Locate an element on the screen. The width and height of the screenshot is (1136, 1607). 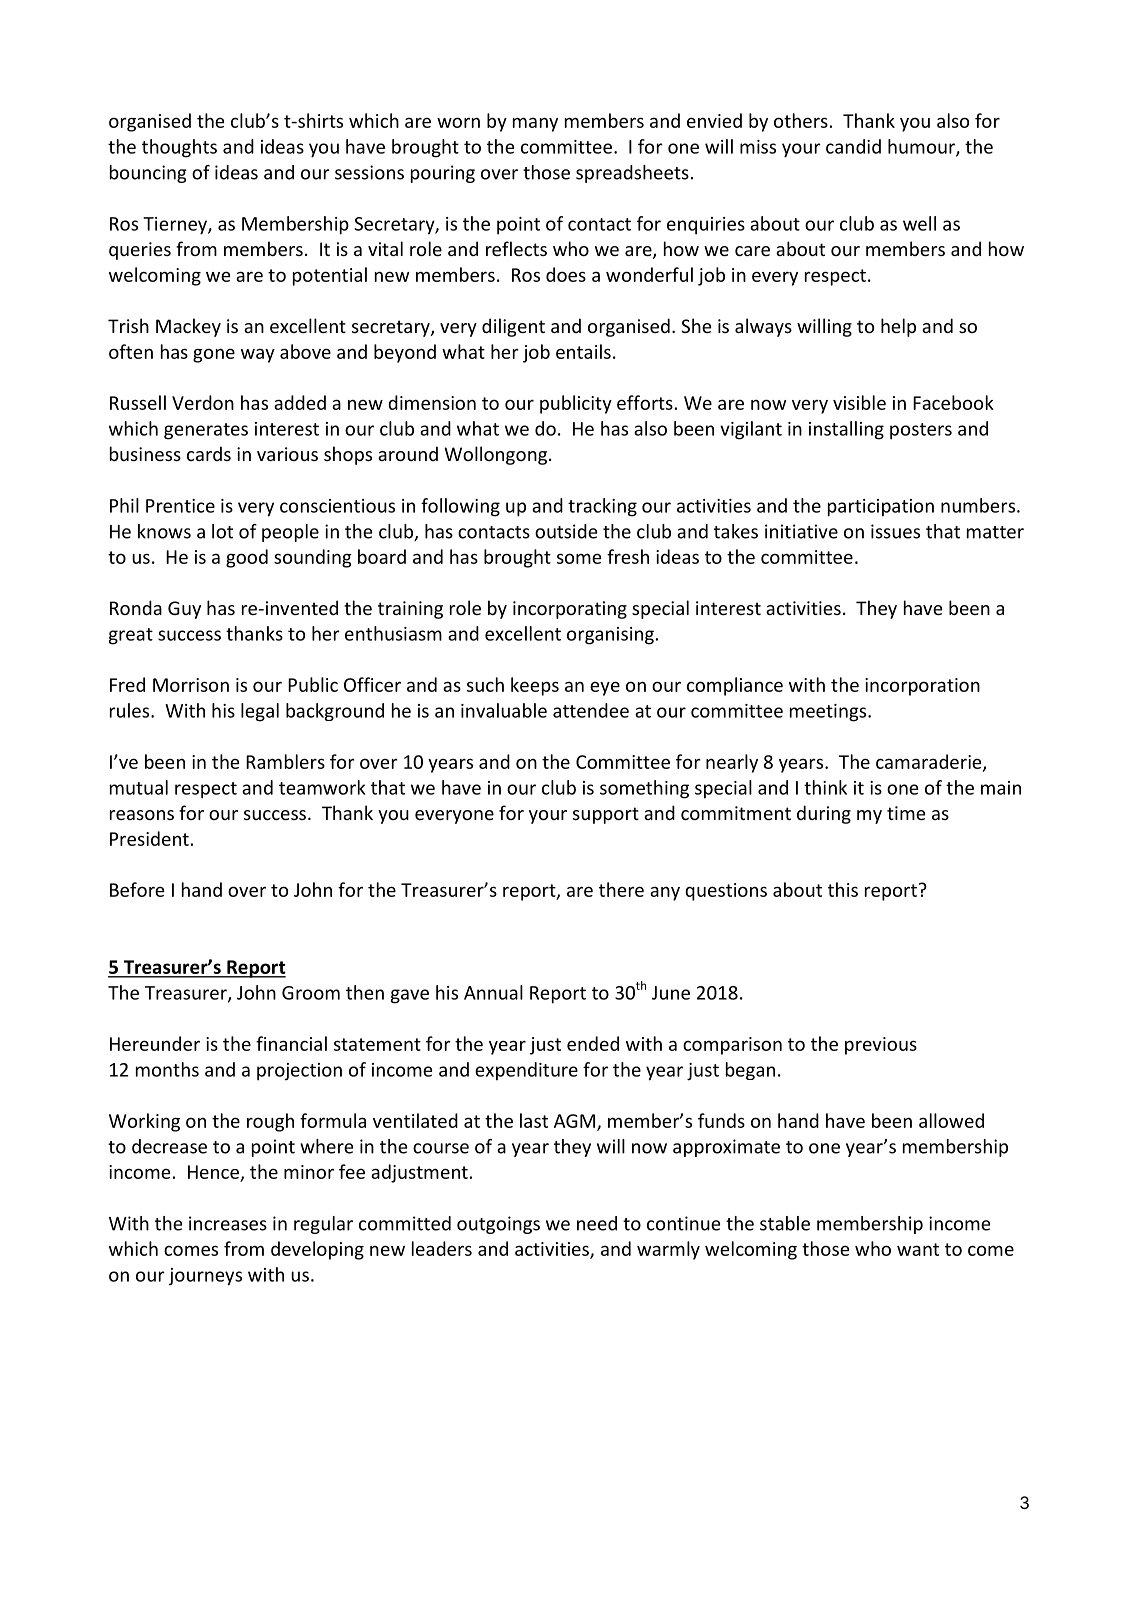
legal is located at coordinates (260, 712).
